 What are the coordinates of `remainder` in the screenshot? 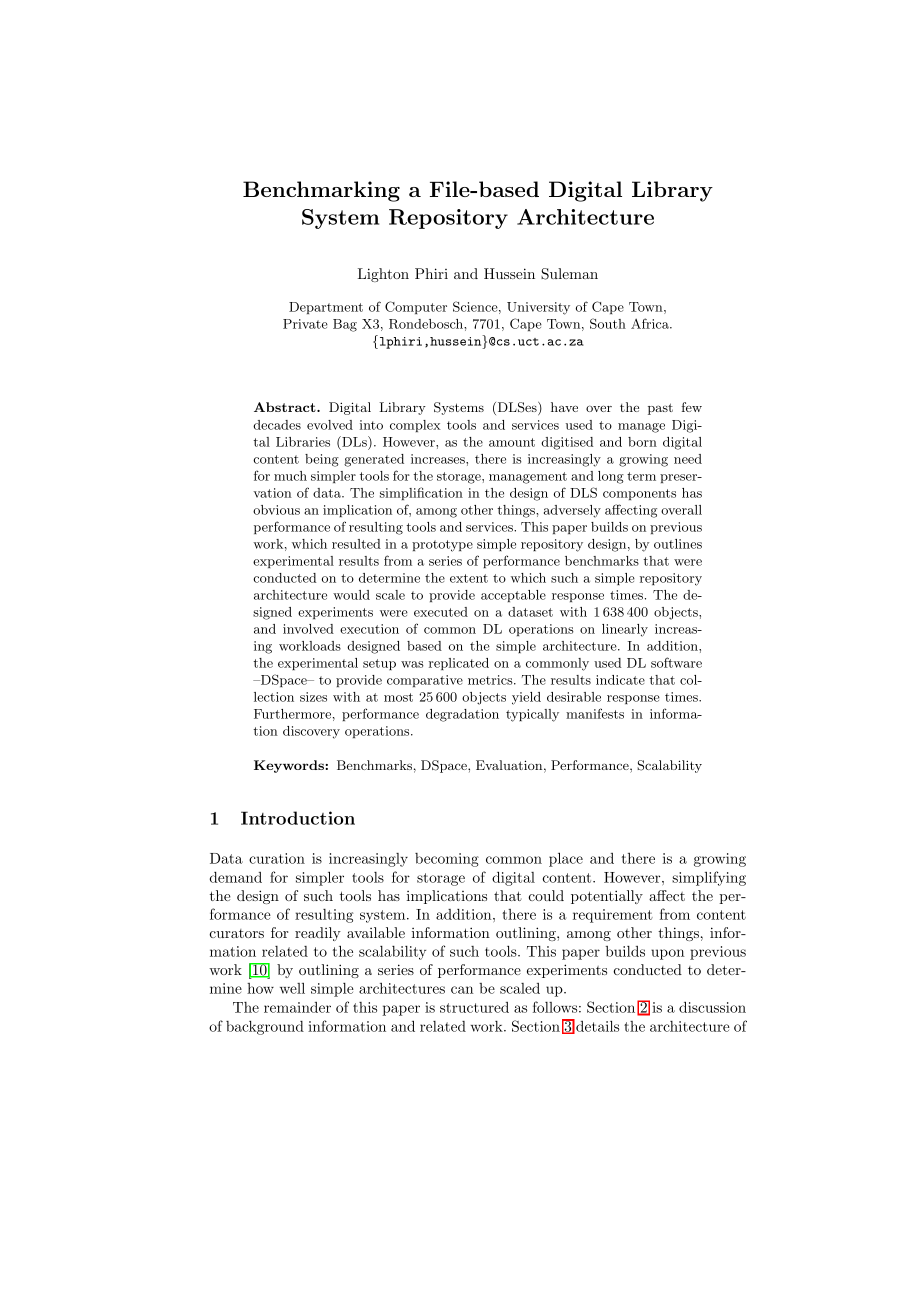 It's located at (297, 1007).
